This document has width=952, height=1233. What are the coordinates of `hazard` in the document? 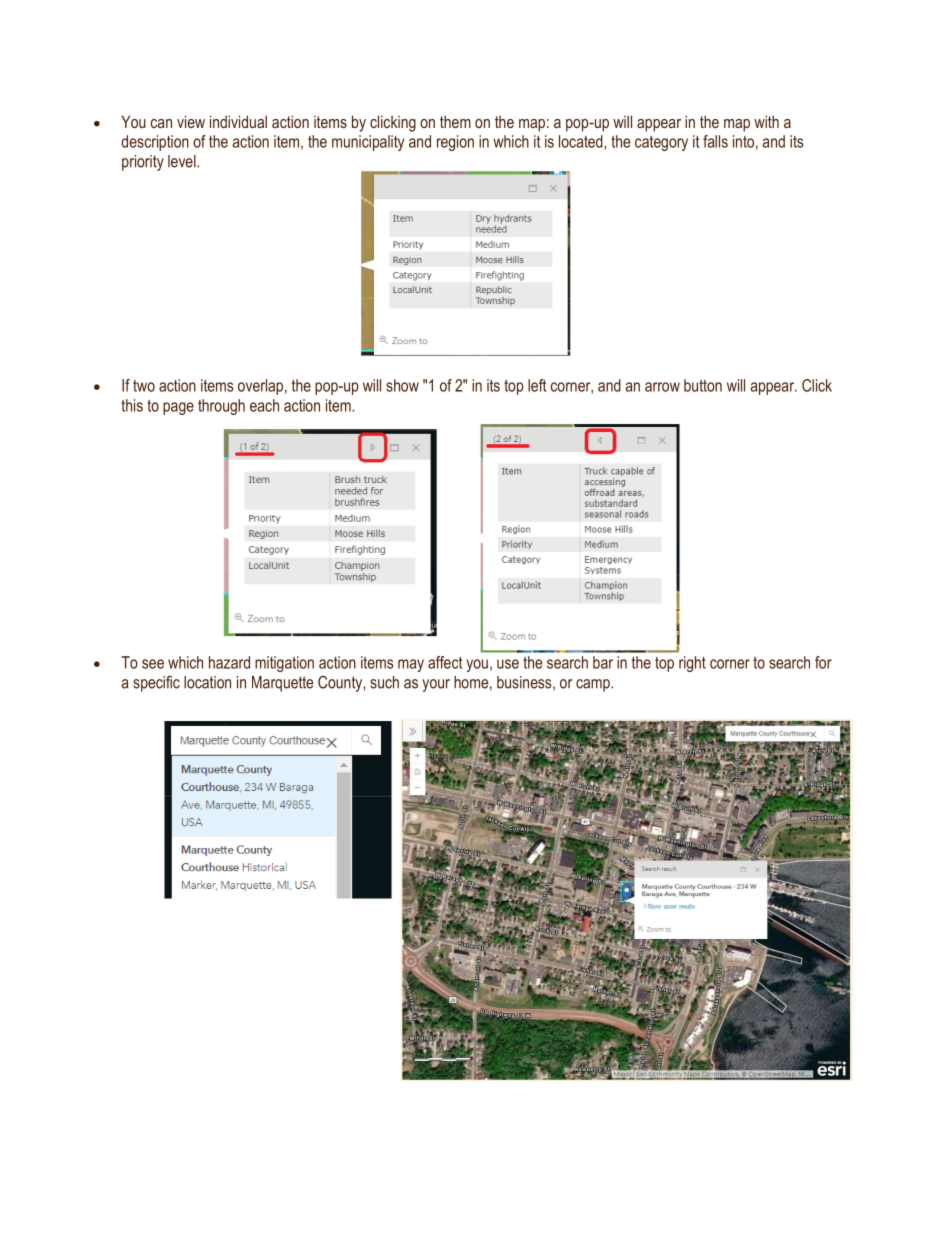 It's located at (229, 662).
